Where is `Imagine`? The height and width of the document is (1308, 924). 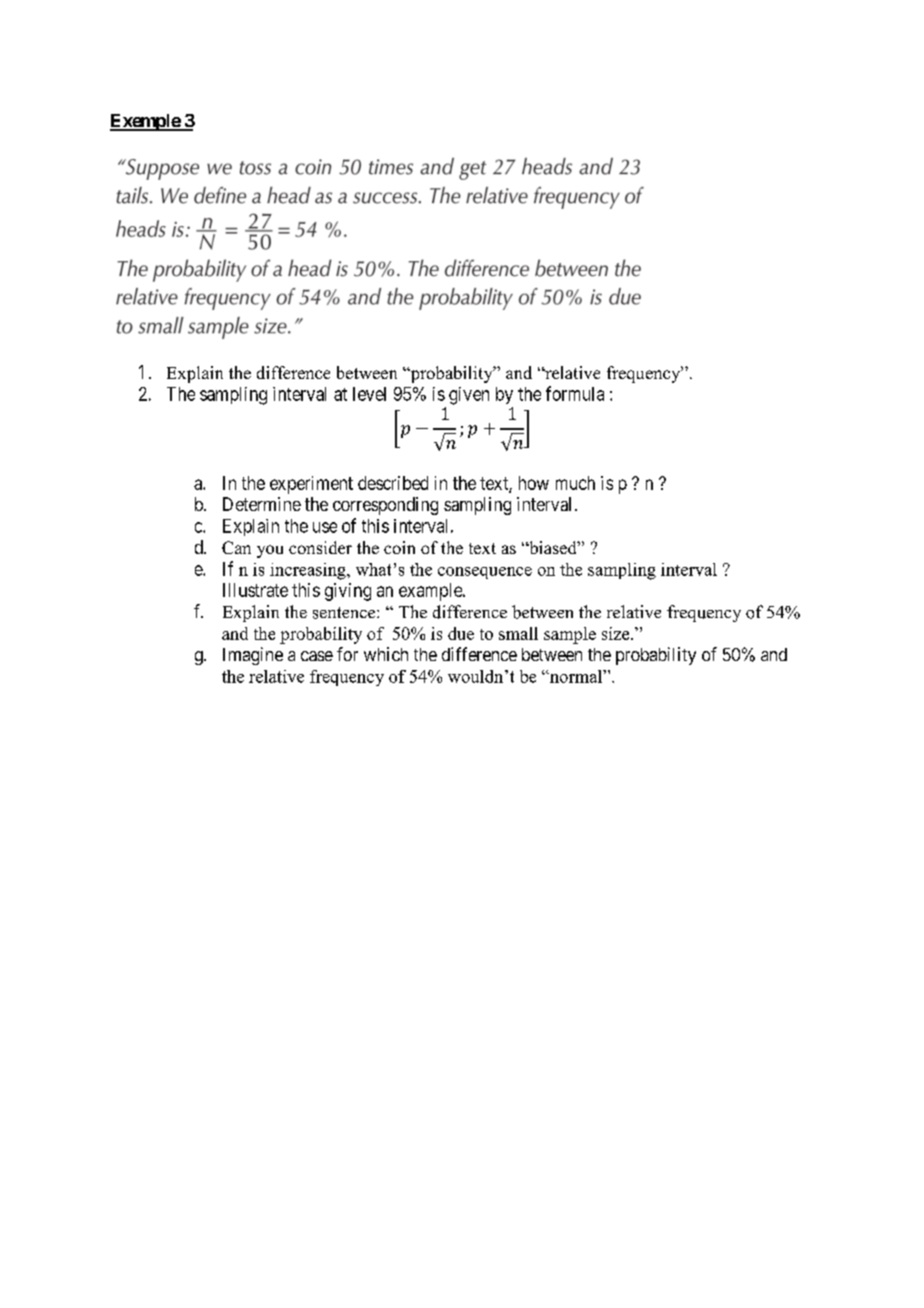
Imagine is located at coordinates (253, 656).
